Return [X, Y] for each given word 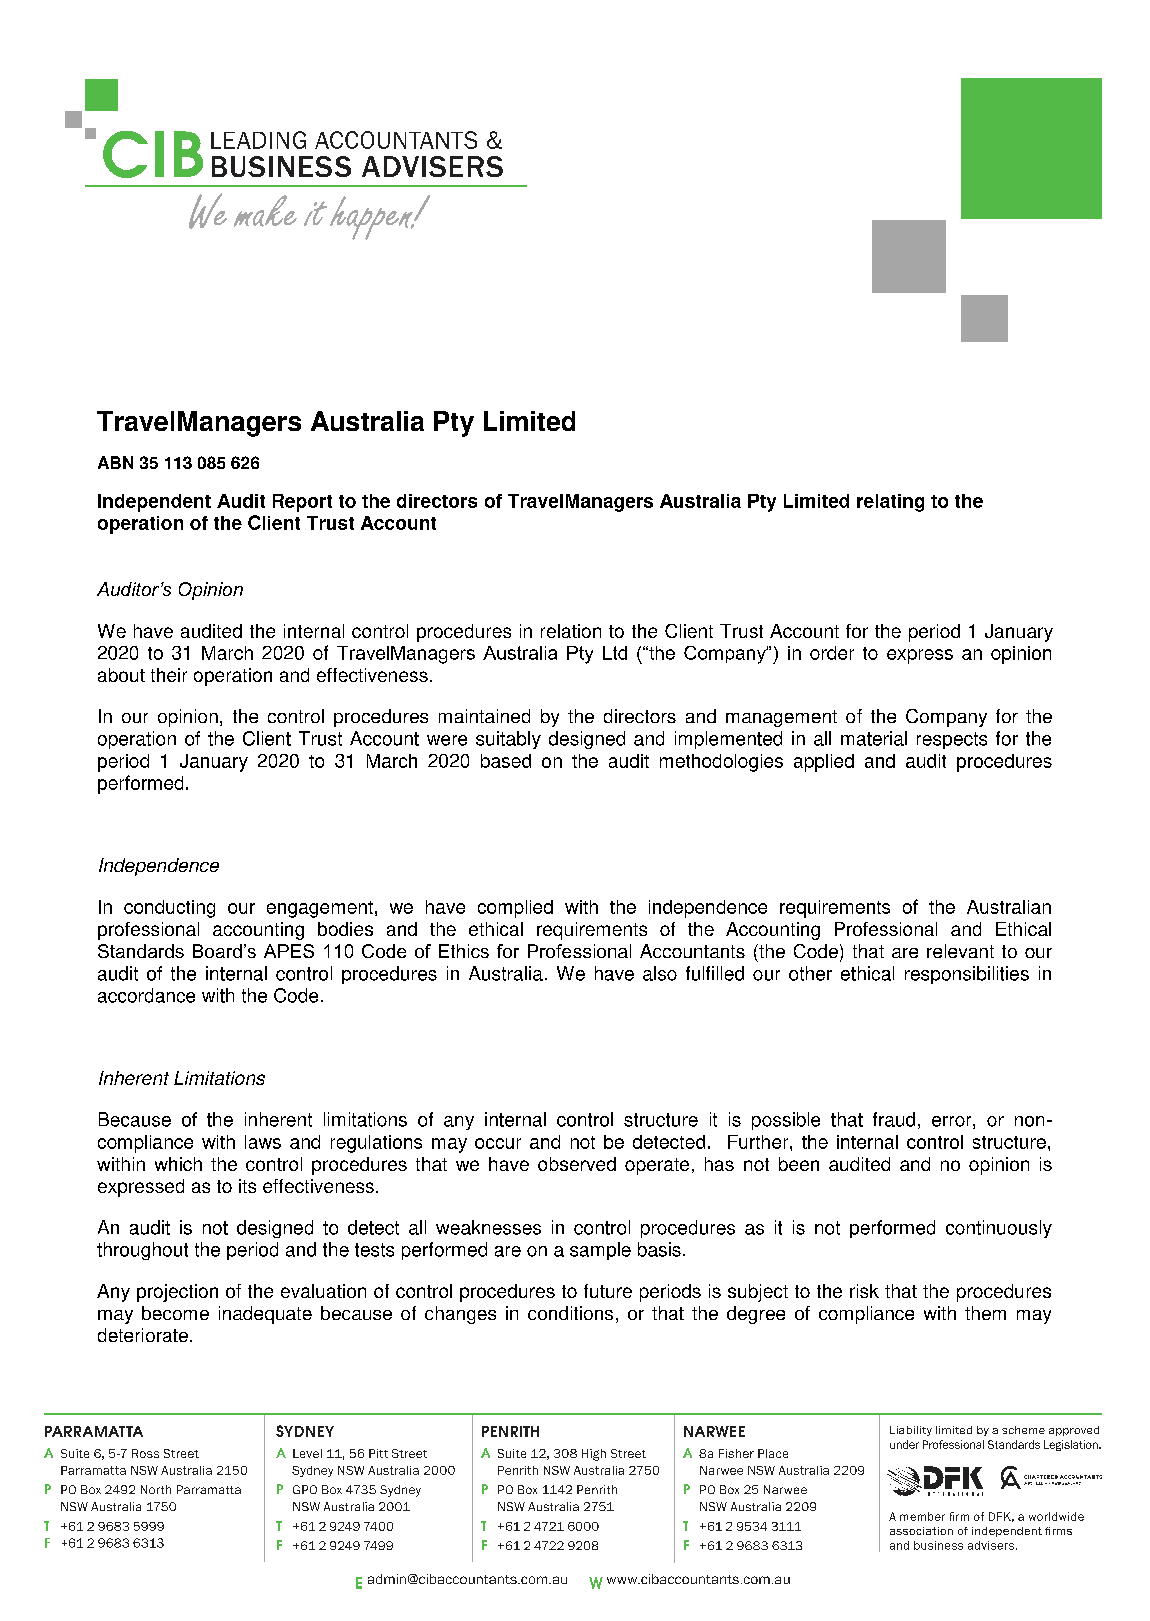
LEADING [258, 140]
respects [952, 740]
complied [515, 909]
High [594, 1455]
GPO [305, 1489]
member [922, 1516]
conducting [169, 909]
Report [302, 503]
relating [890, 503]
